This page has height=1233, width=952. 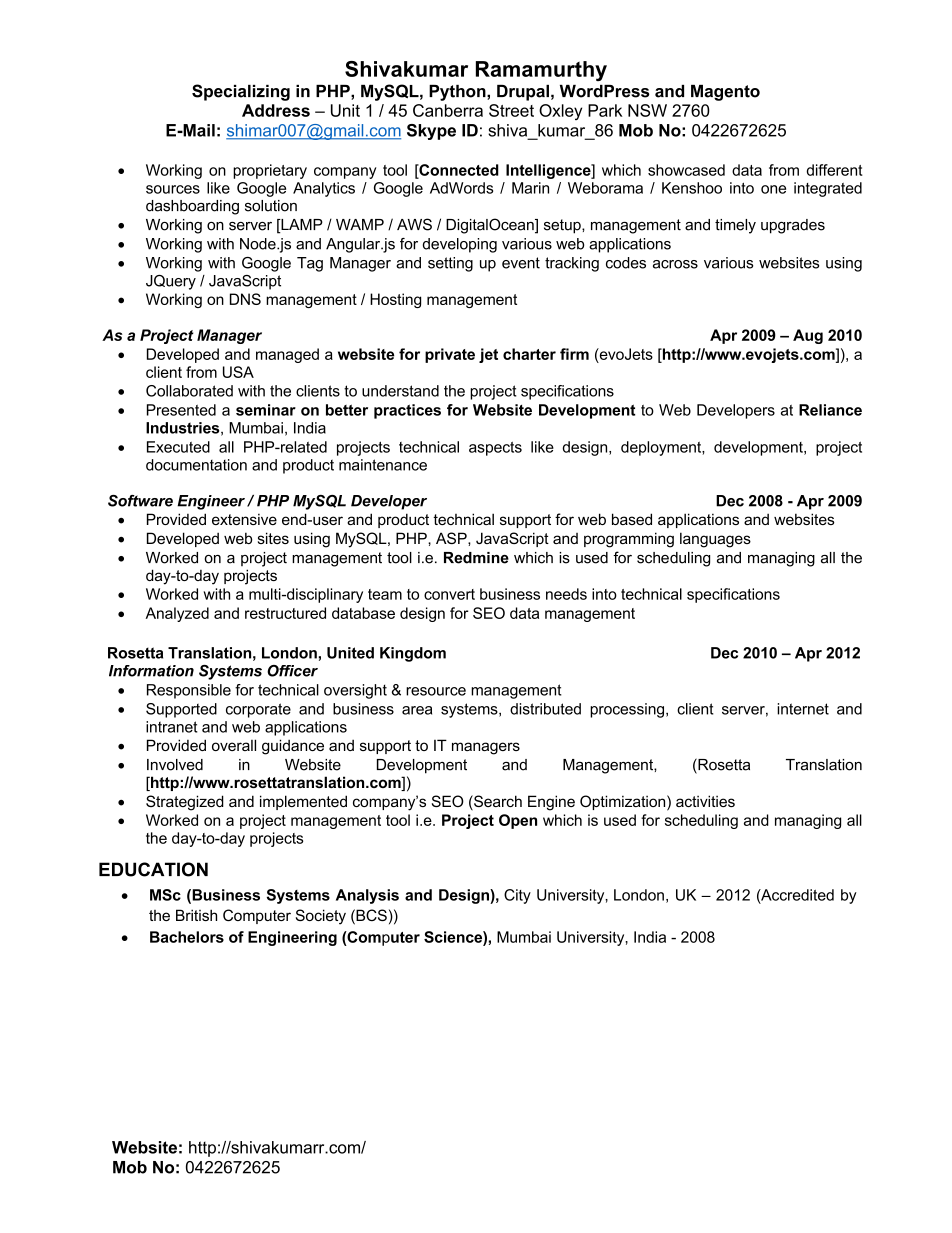 What do you see at coordinates (241, 92) in the page?
I see `Specializing` at bounding box center [241, 92].
